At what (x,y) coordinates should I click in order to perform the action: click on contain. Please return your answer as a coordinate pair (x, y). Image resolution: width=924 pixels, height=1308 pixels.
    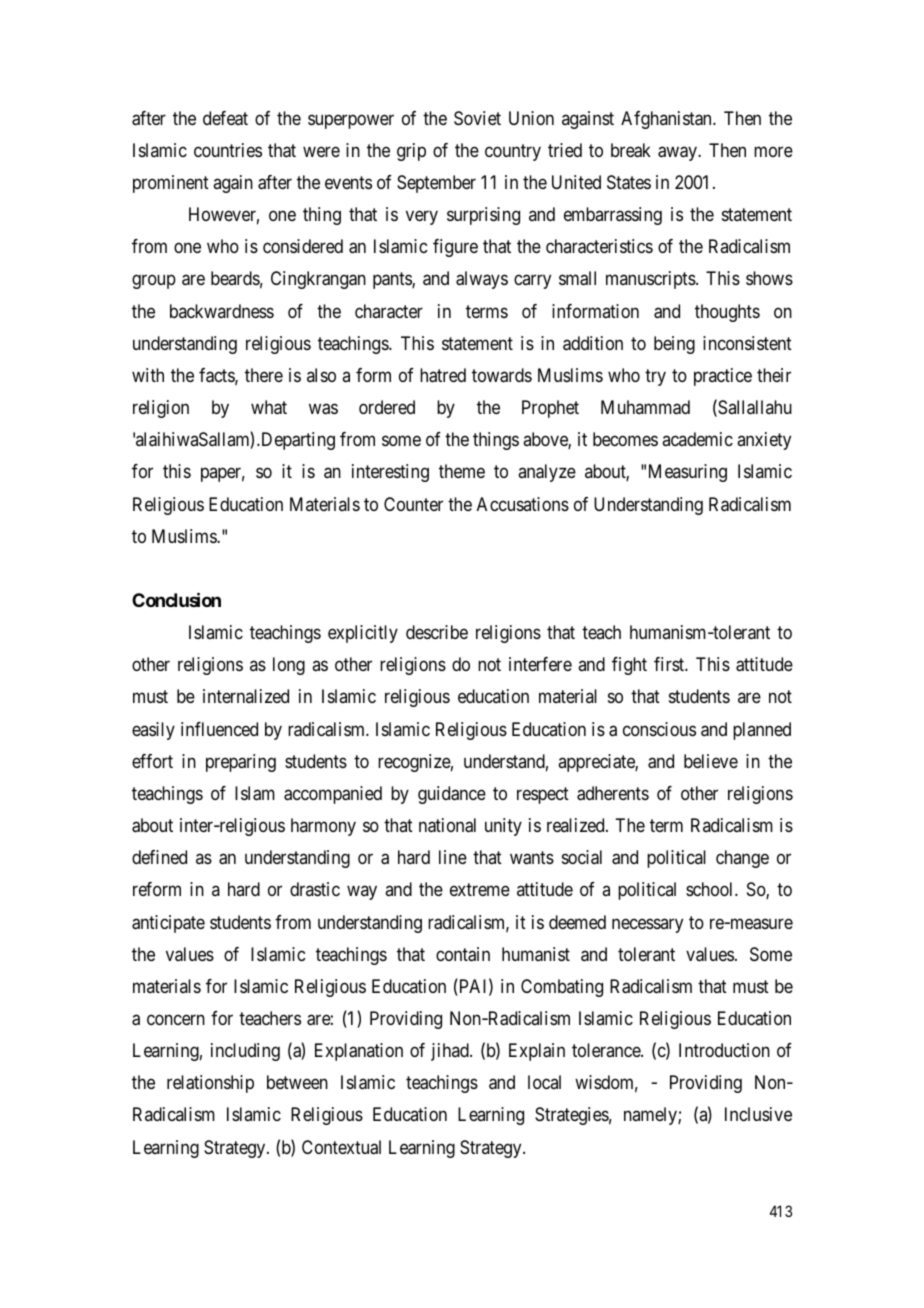
    Looking at the image, I should click on (463, 954).
